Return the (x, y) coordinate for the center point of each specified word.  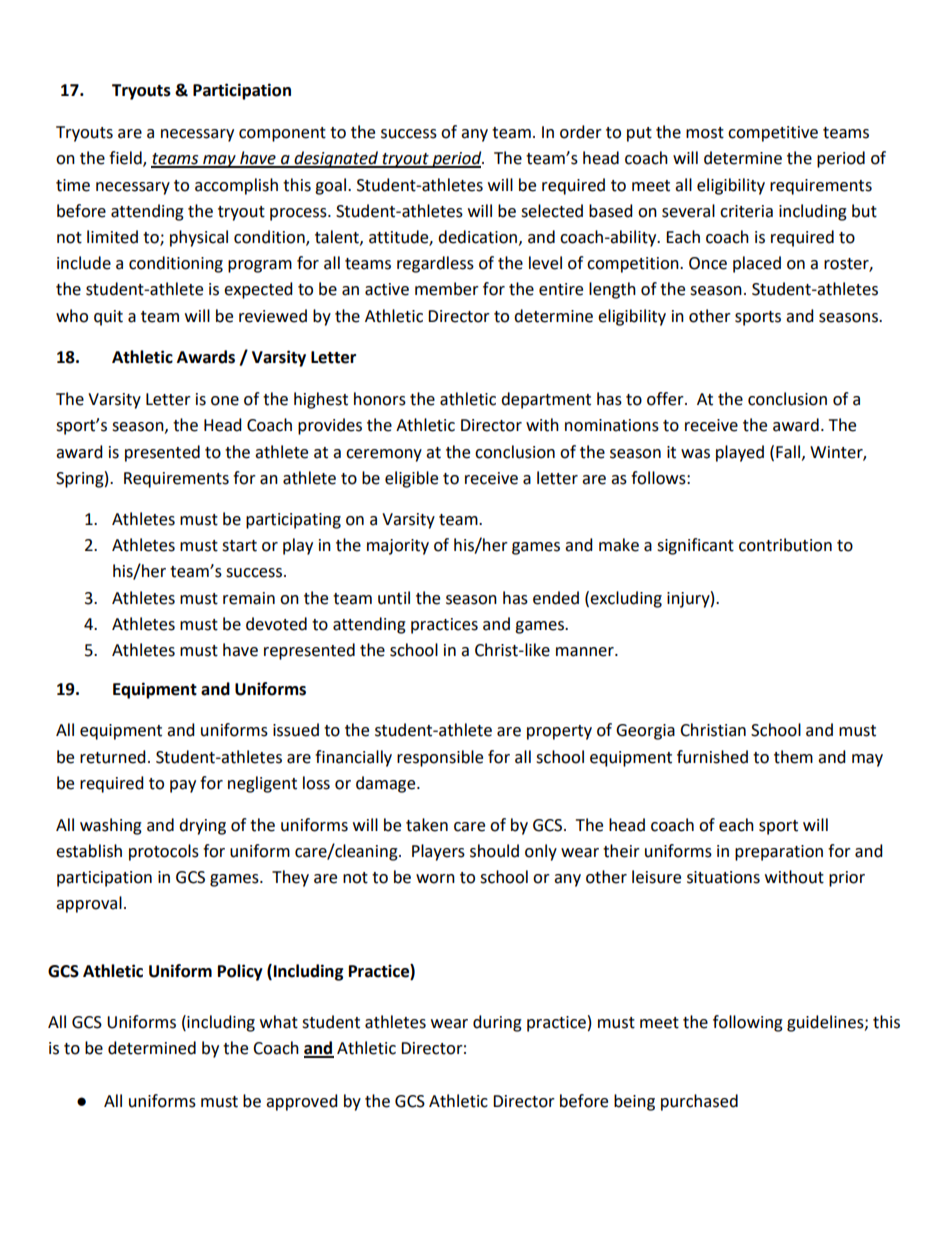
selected (552, 211)
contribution (785, 545)
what (279, 1022)
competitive (773, 134)
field (126, 159)
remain (249, 598)
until (394, 598)
